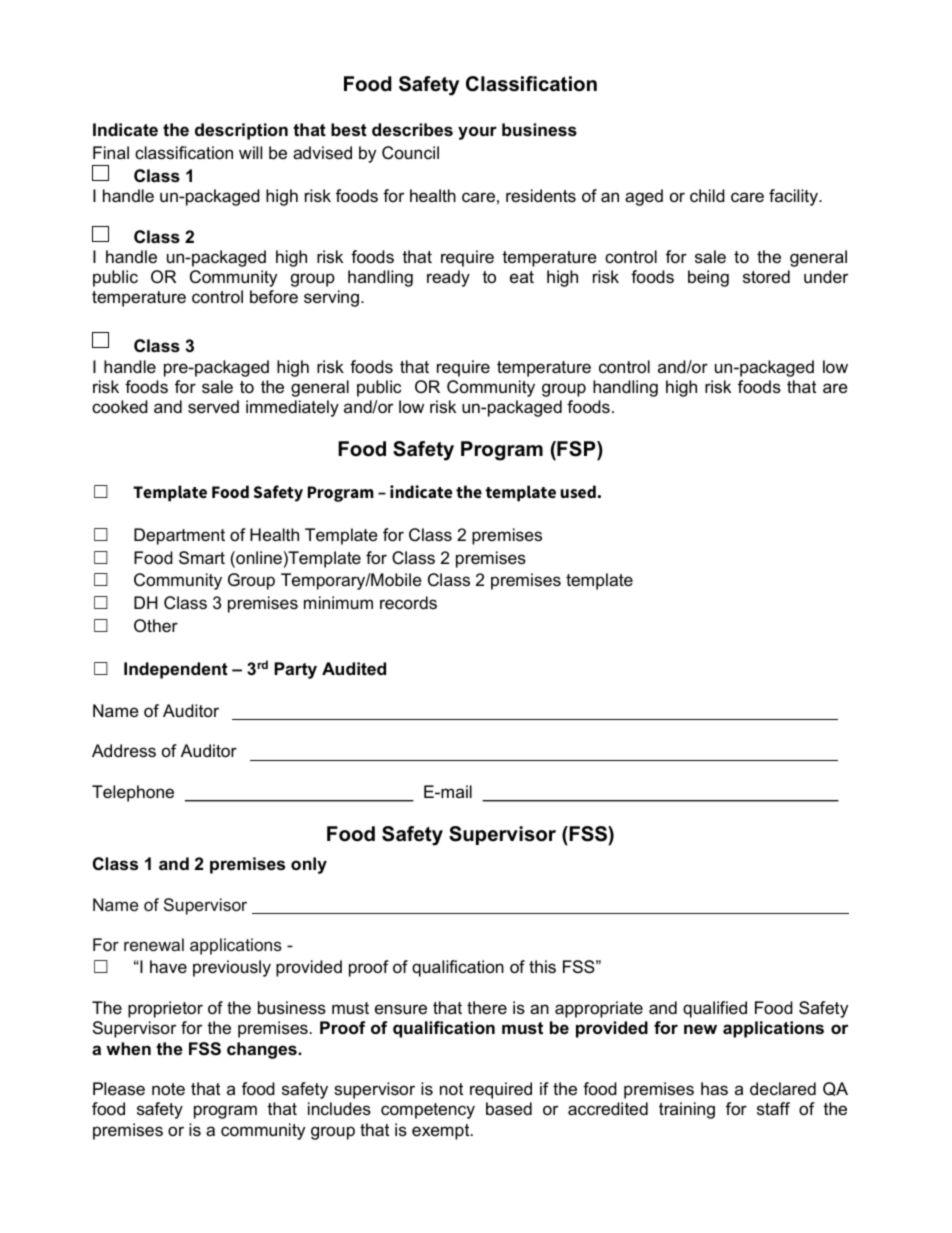 The height and width of the screenshot is (1233, 952). Describe the element at coordinates (708, 278) in the screenshot. I see `being` at that location.
